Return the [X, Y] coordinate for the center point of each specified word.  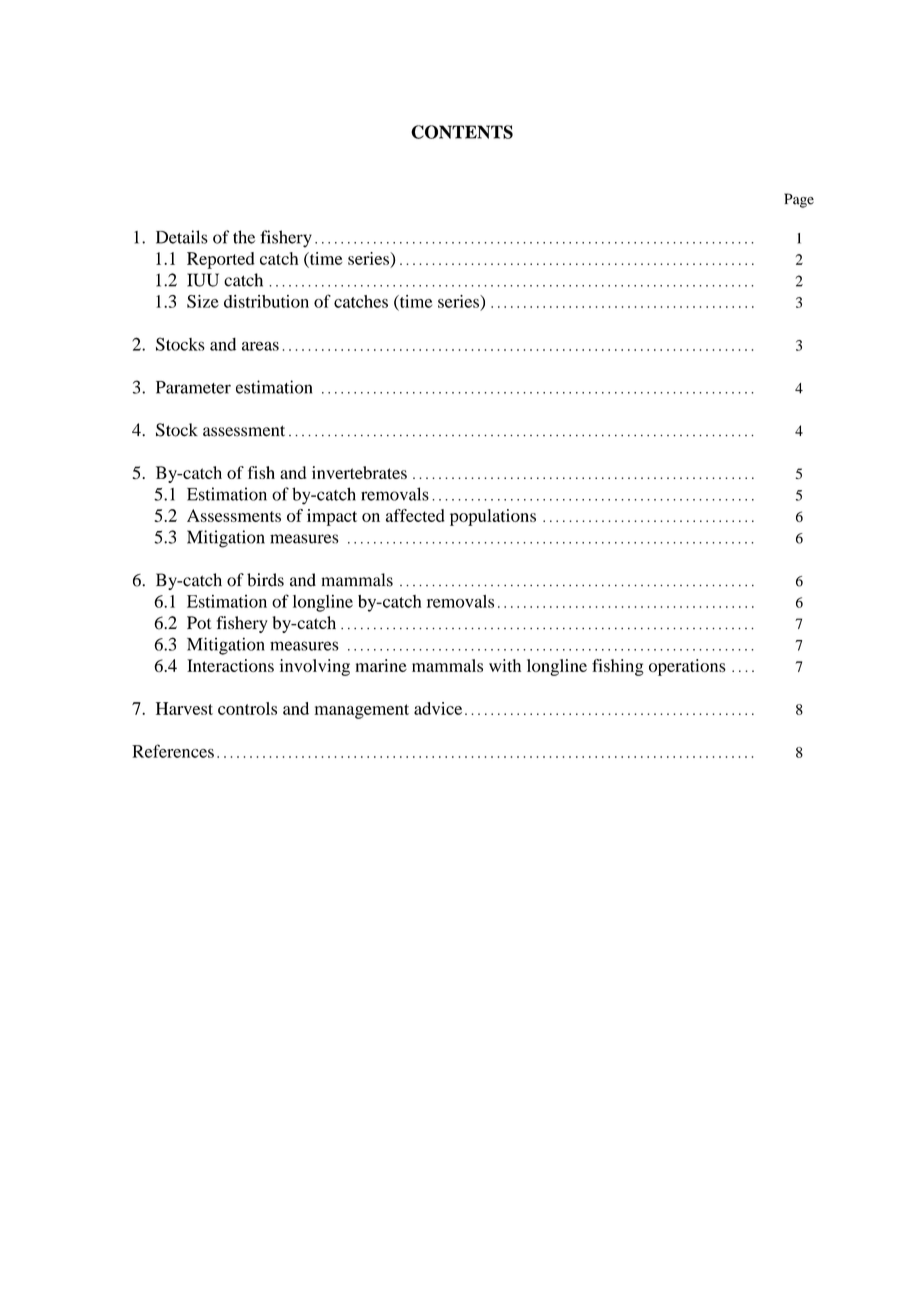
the [244, 237]
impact [332, 517]
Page [799, 200]
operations [687, 667]
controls [247, 708]
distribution [266, 301]
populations [493, 517]
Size [203, 301]
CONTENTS [462, 132]
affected [415, 515]
